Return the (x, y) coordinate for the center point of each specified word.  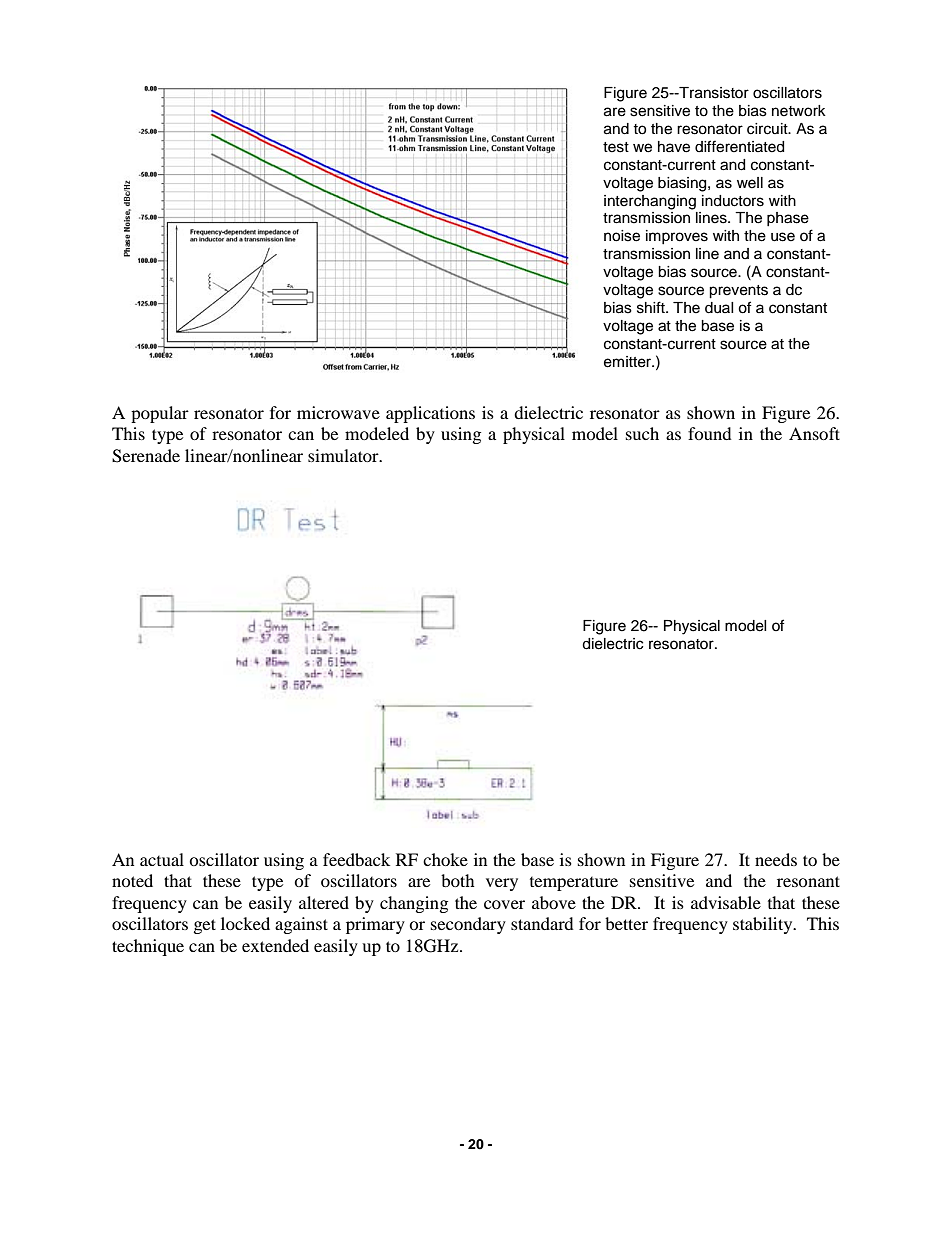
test (616, 147)
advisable (726, 902)
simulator (344, 455)
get (205, 926)
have (674, 147)
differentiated (739, 146)
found (710, 433)
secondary (468, 925)
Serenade (146, 456)
